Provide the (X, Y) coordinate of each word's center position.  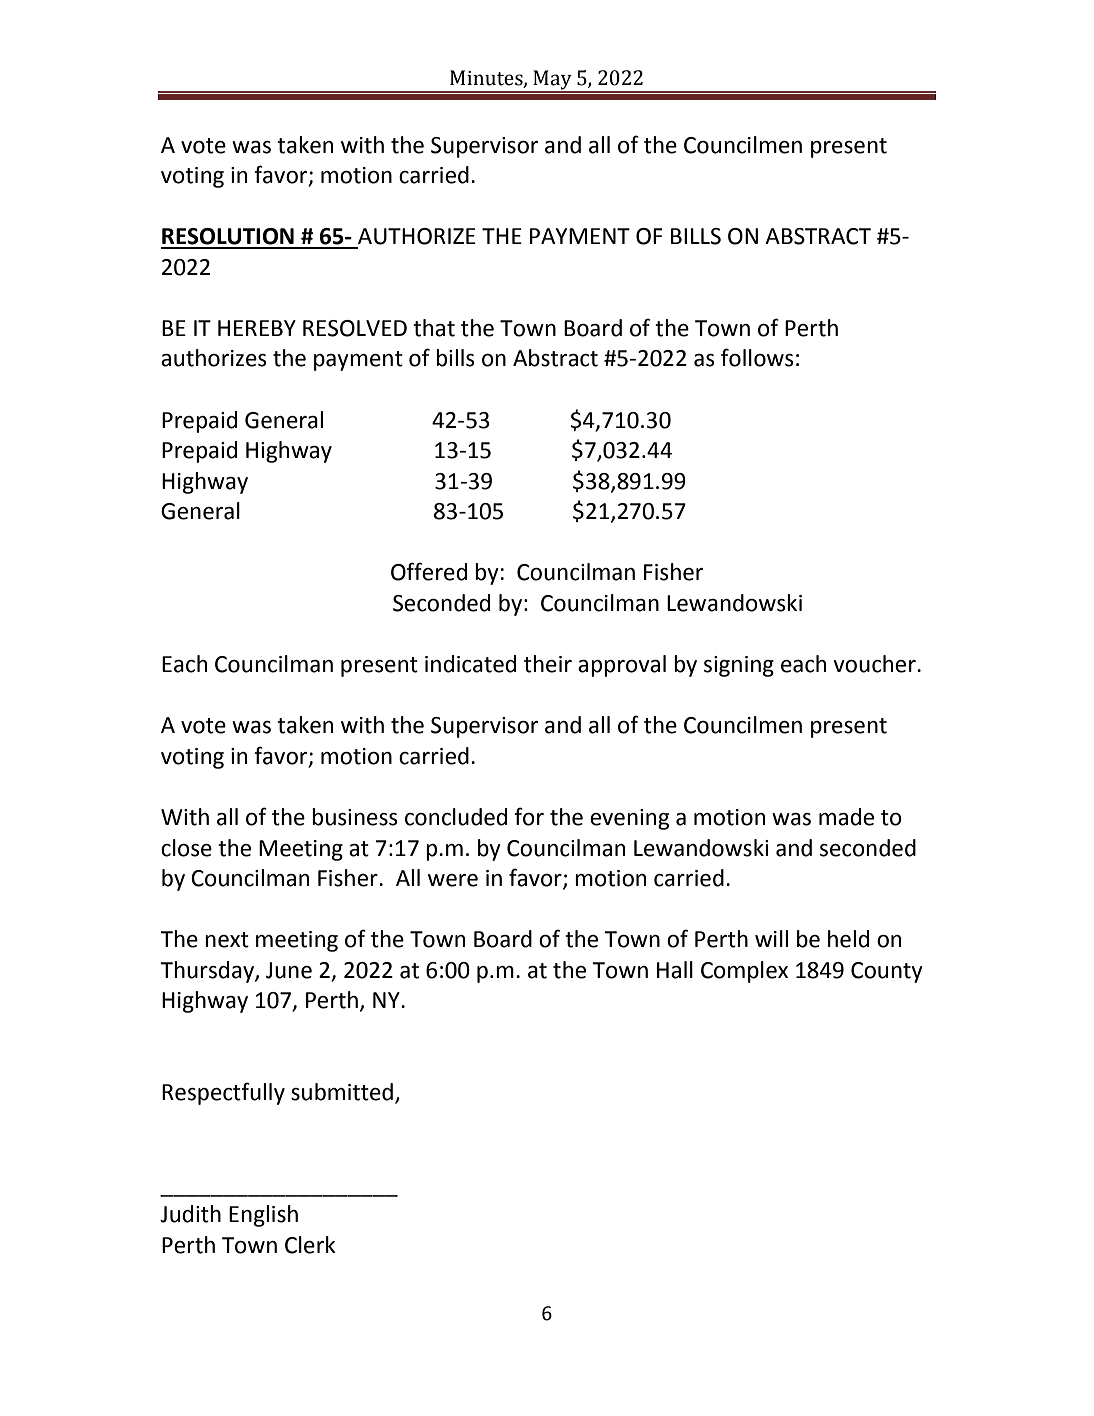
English (263, 1216)
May (552, 81)
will (771, 938)
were (453, 880)
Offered (429, 571)
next (227, 940)
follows (757, 357)
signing (739, 666)
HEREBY (257, 328)
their (548, 664)
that (434, 328)
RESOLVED (355, 328)
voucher (875, 664)
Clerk (310, 1245)
